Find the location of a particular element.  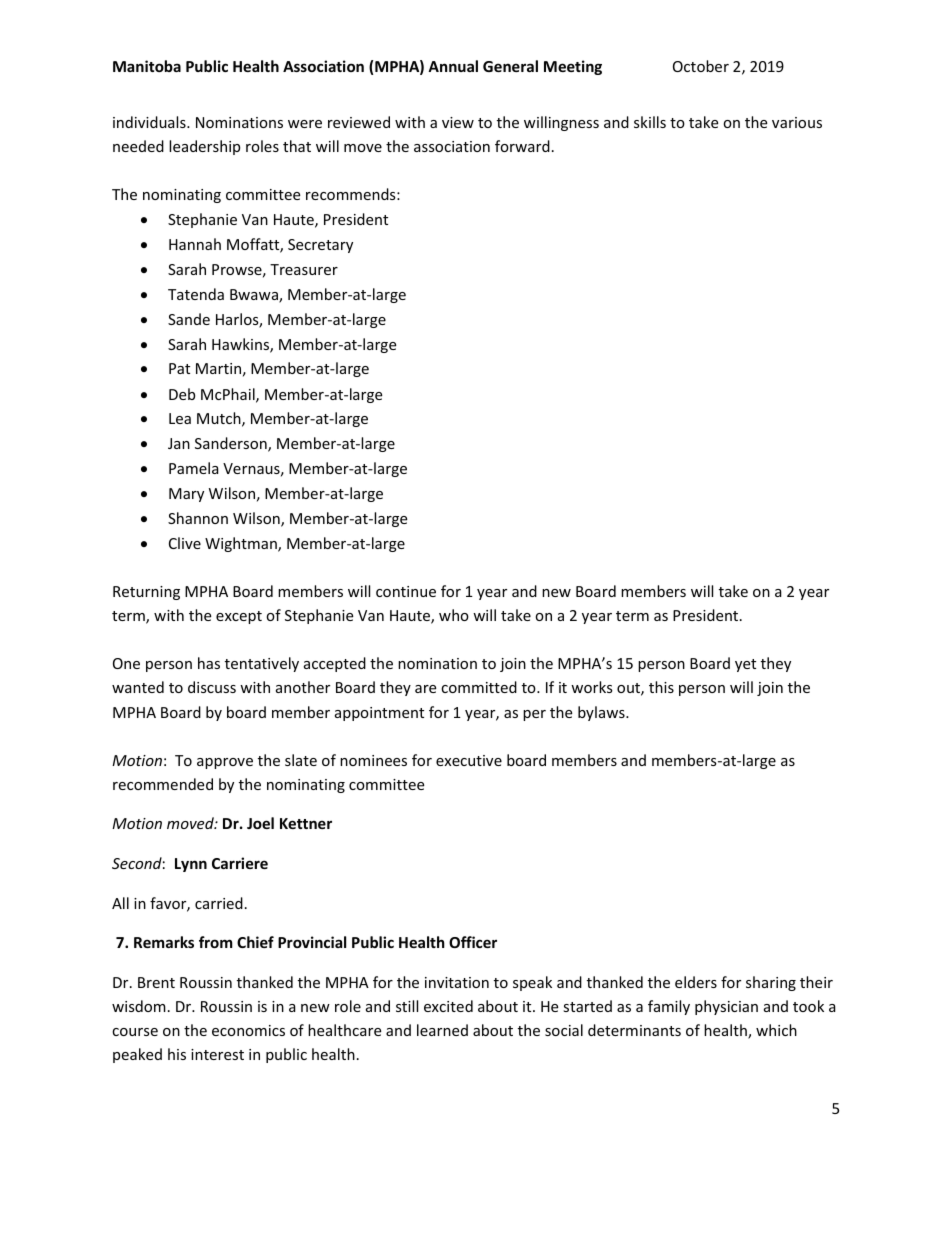

committed is located at coordinates (479, 687).
